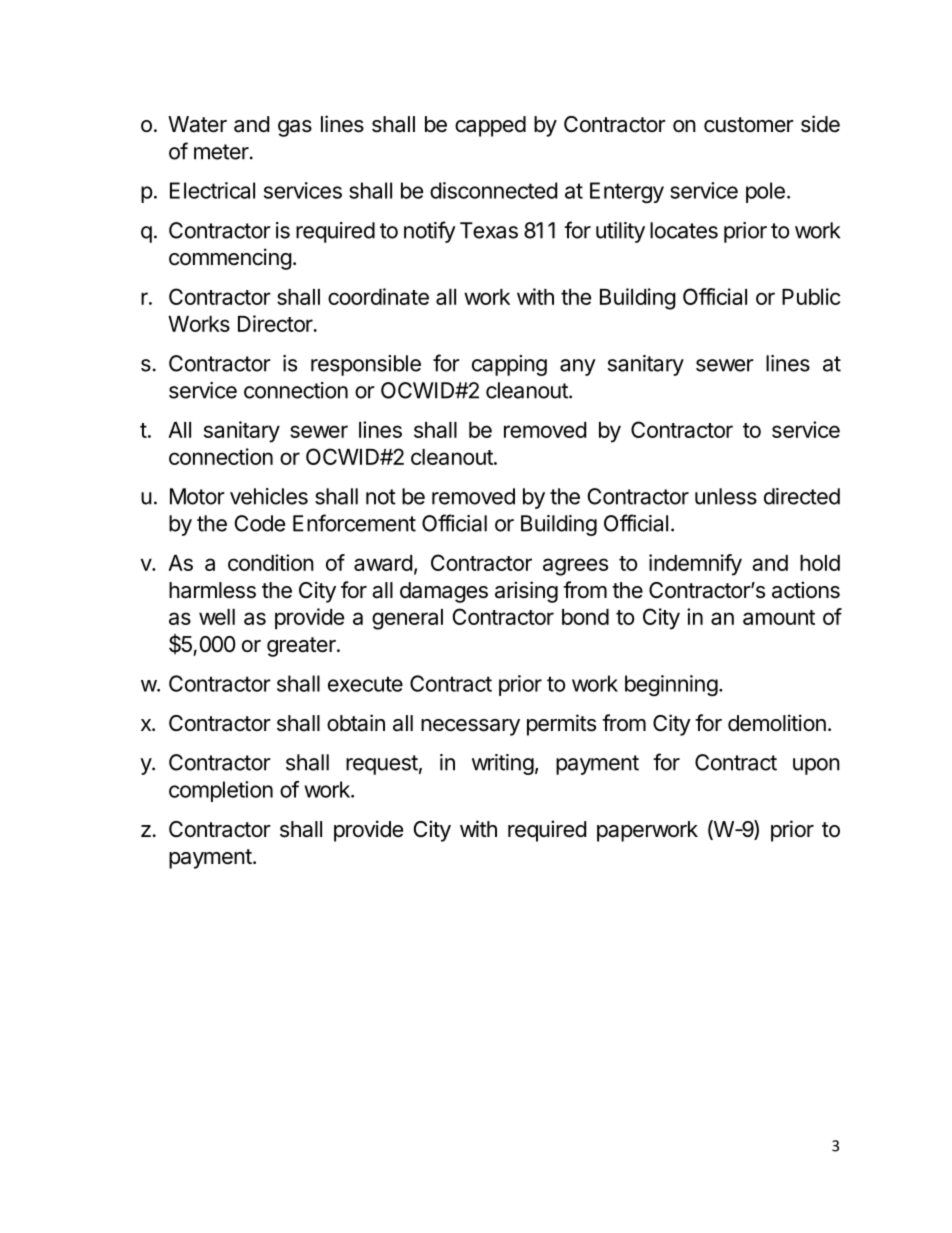 This image has width=952, height=1233. What do you see at coordinates (295, 128) in the image?
I see `gas` at bounding box center [295, 128].
